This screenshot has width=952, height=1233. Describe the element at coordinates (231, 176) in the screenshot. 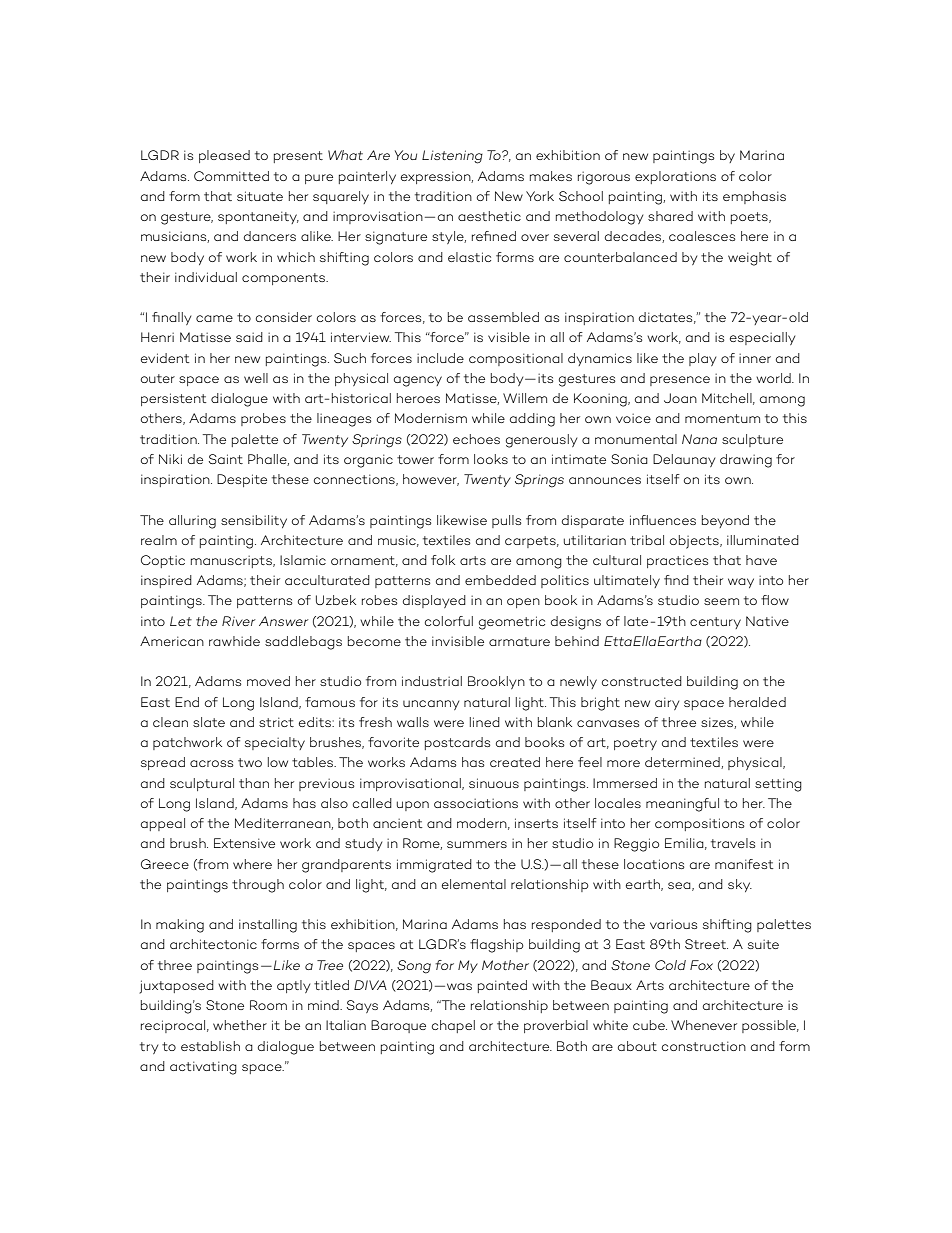

I see `Committed` at that location.
